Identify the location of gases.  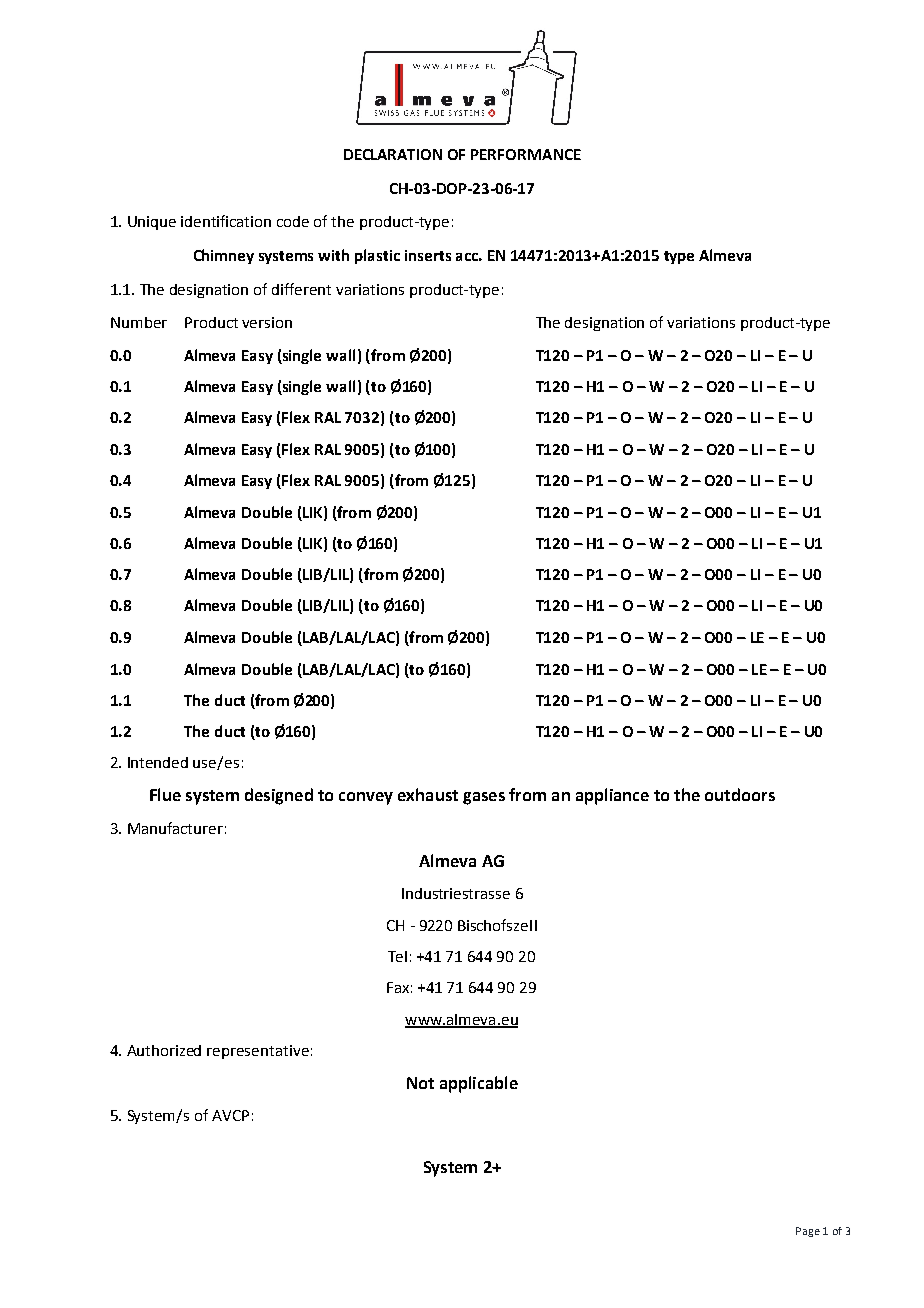
(484, 798).
